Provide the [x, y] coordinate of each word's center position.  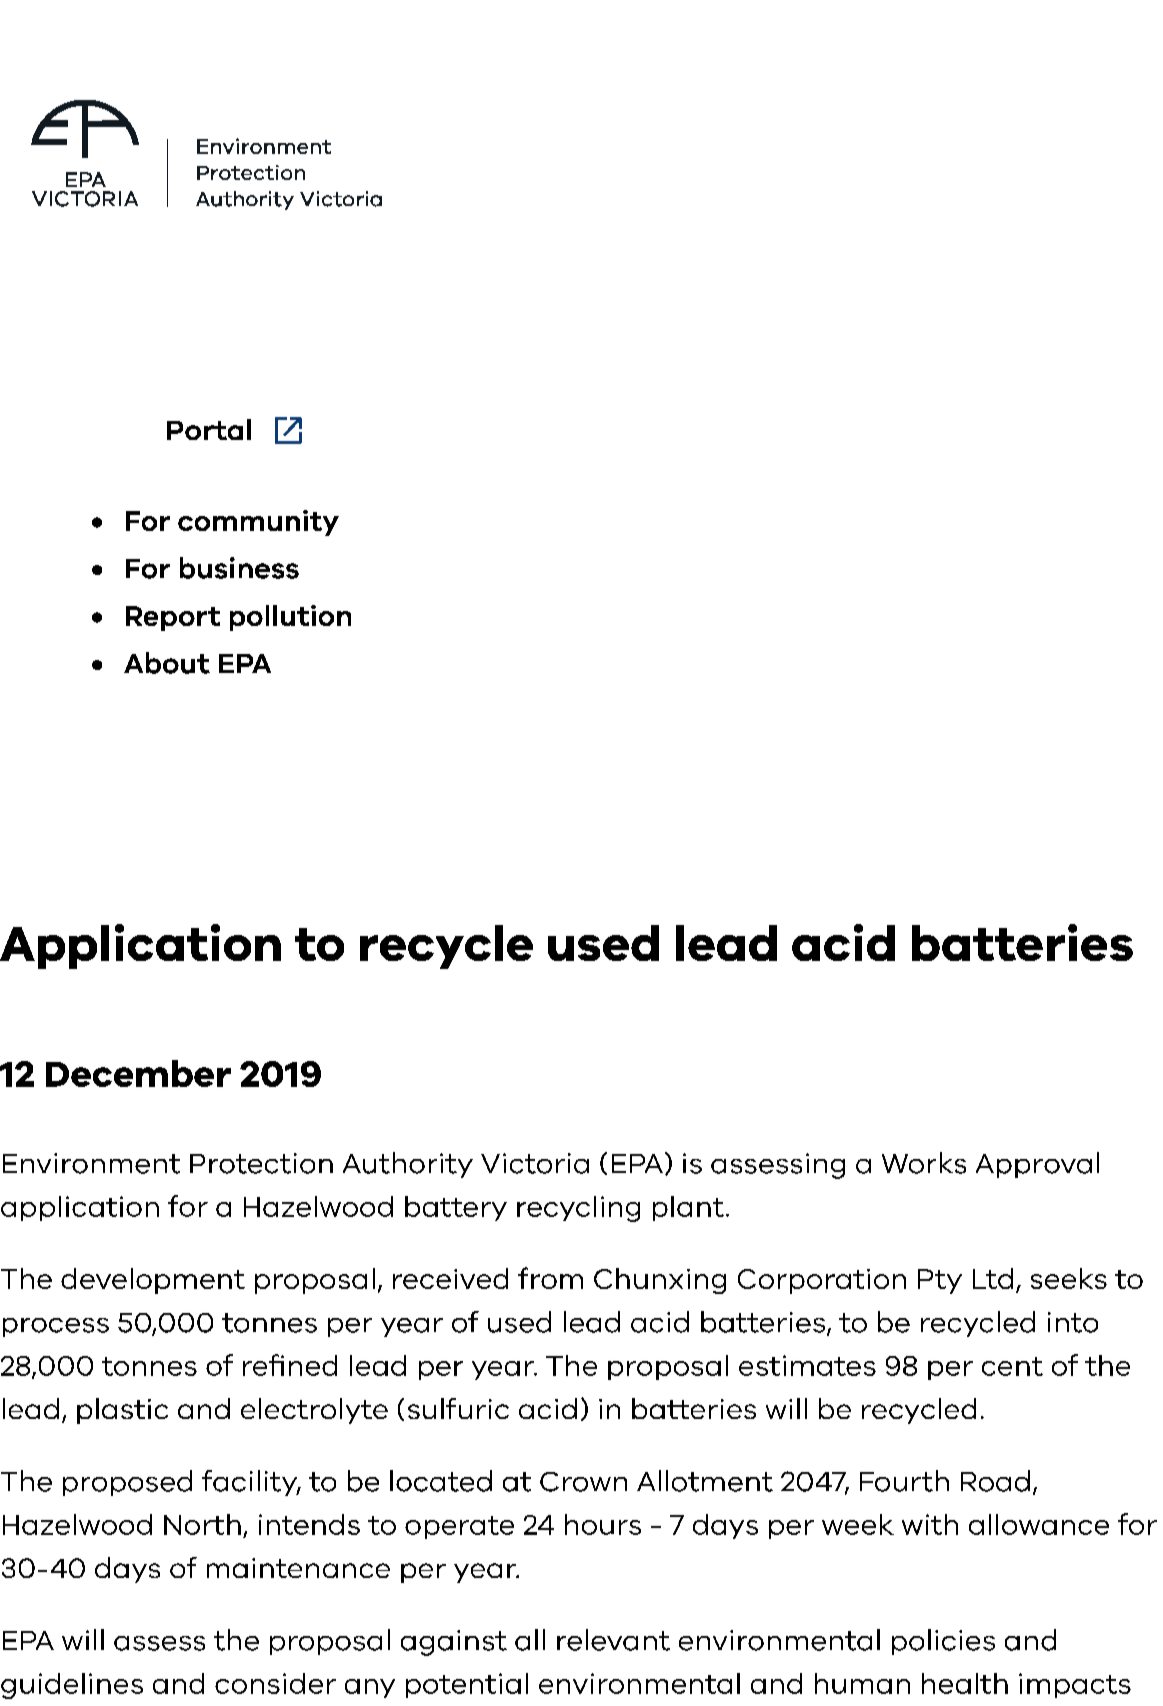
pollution [290, 618]
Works [924, 1163]
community [258, 523]
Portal [209, 429]
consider [275, 1683]
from [550, 1278]
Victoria [535, 1163]
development [153, 1281]
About [167, 663]
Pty [940, 1281]
